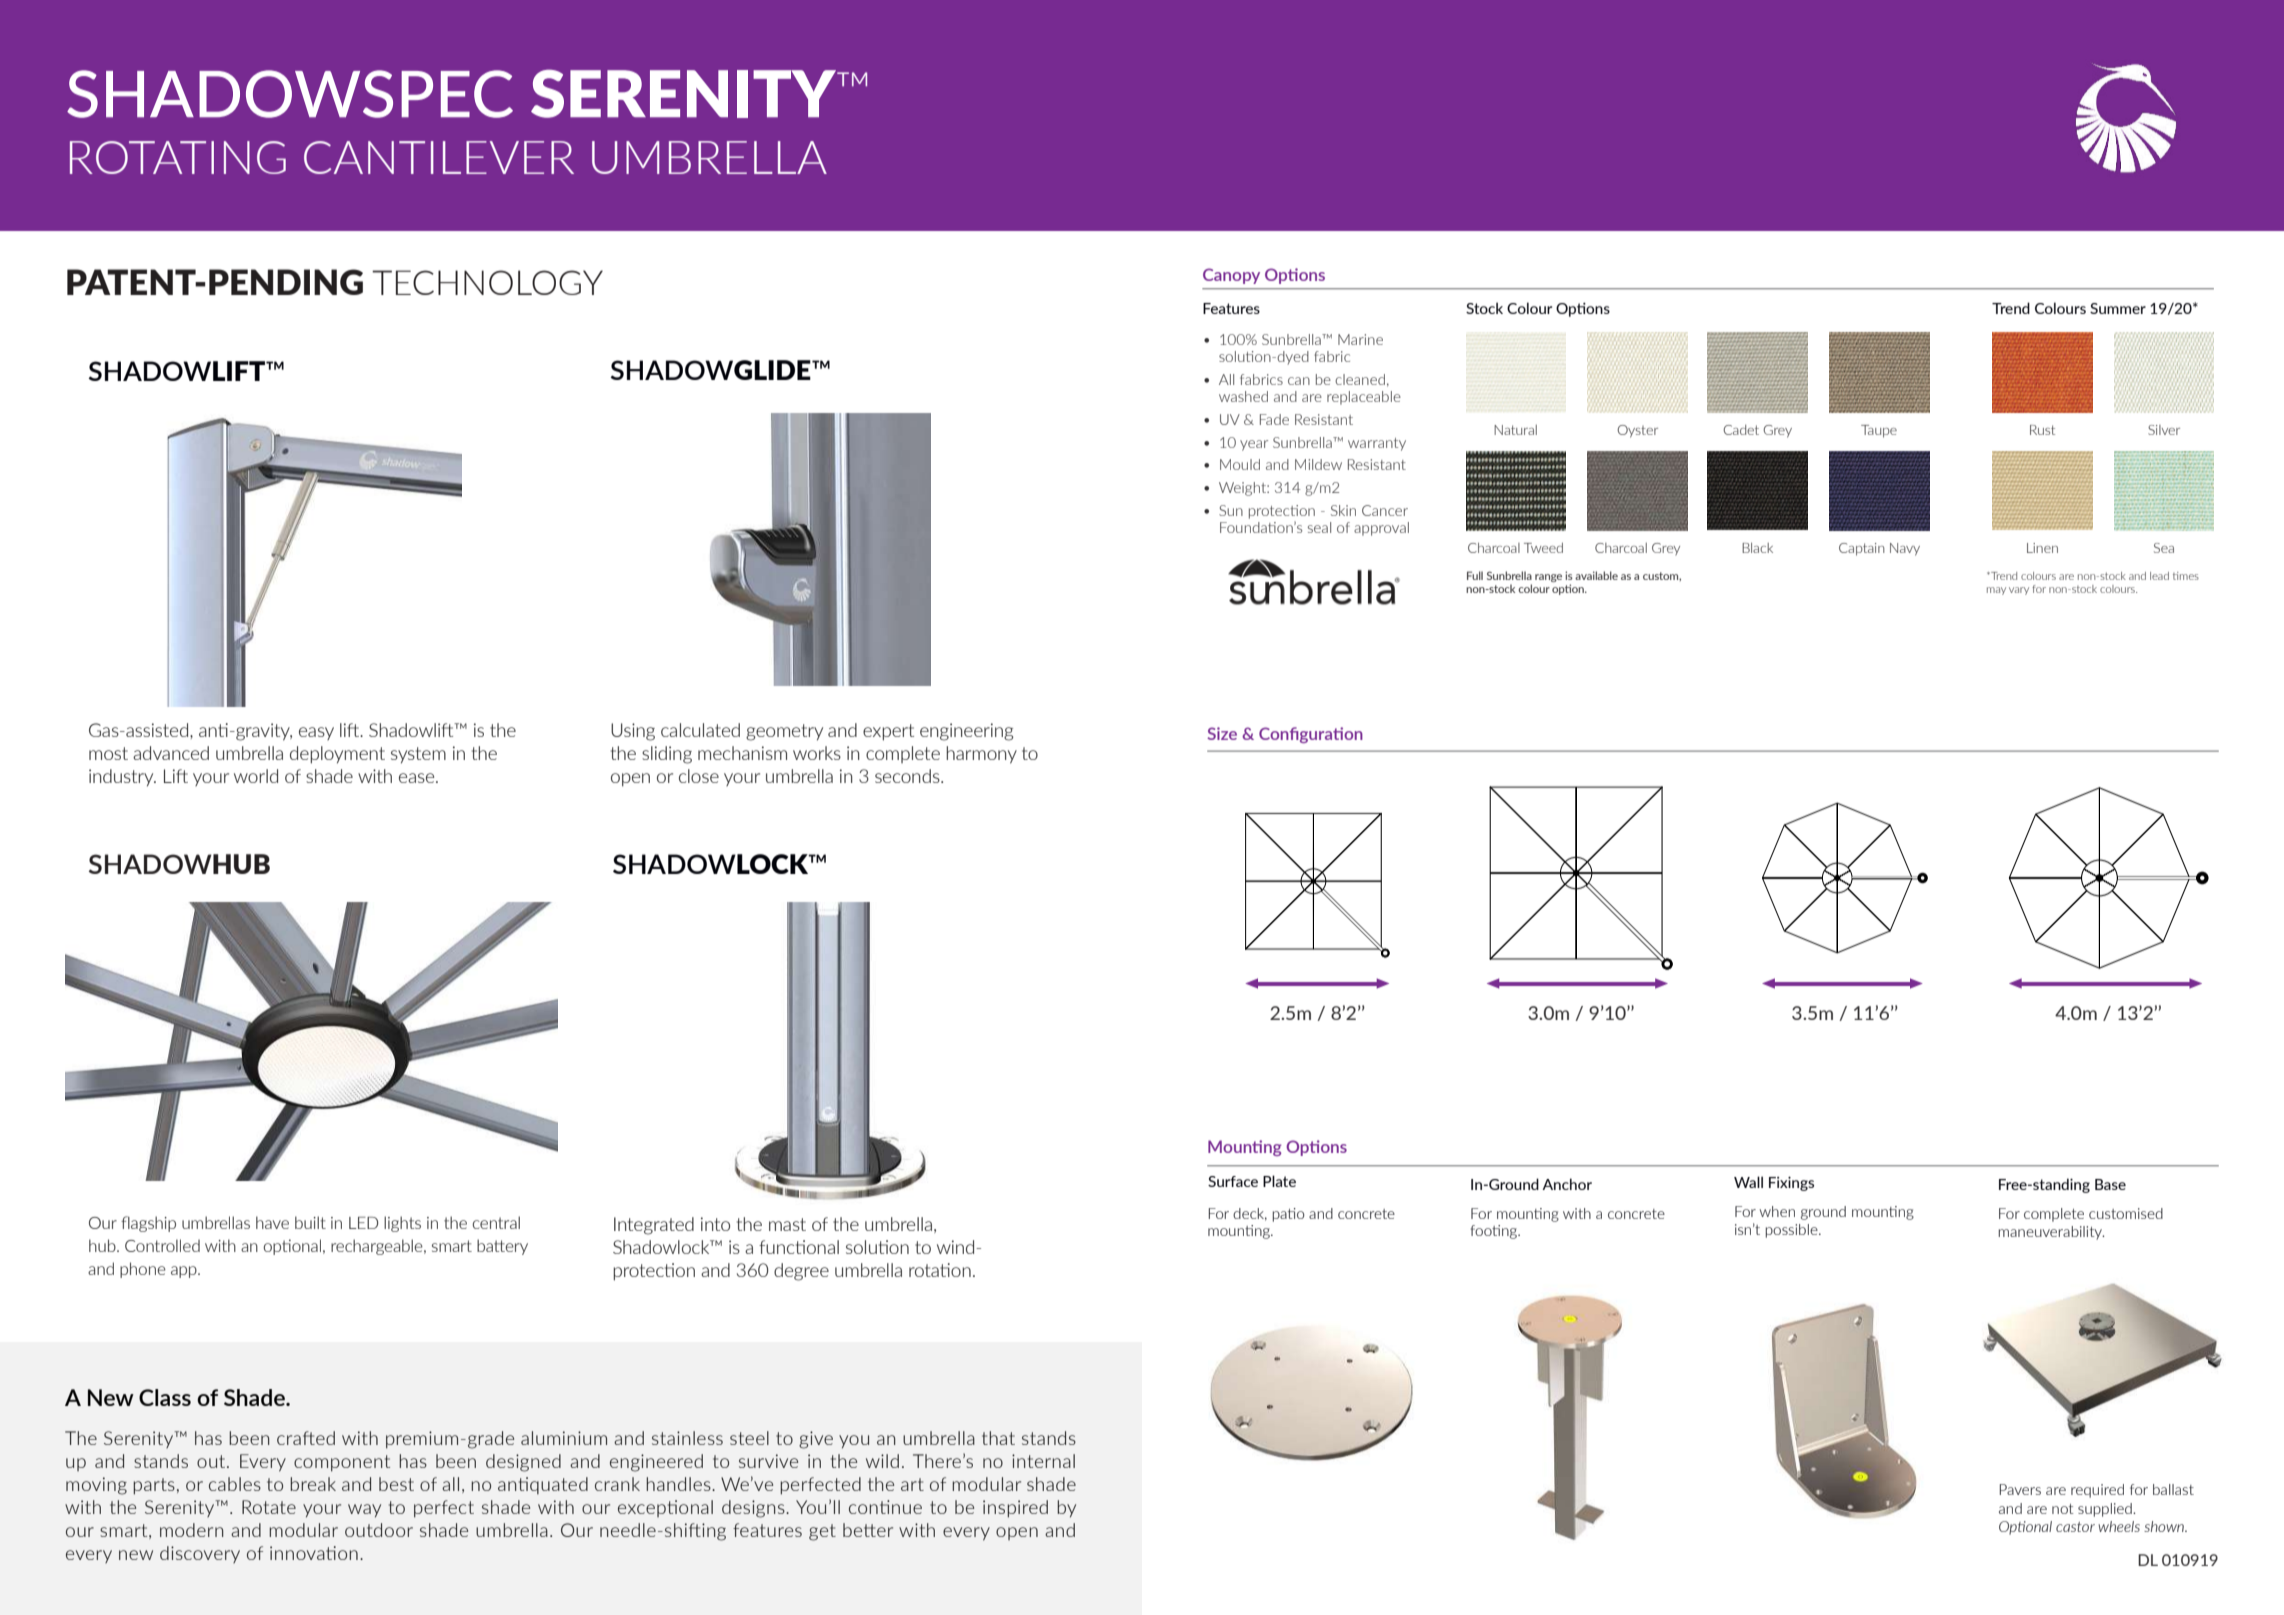  What do you see at coordinates (1791, 1184) in the image?
I see `Fixings` at bounding box center [1791, 1184].
